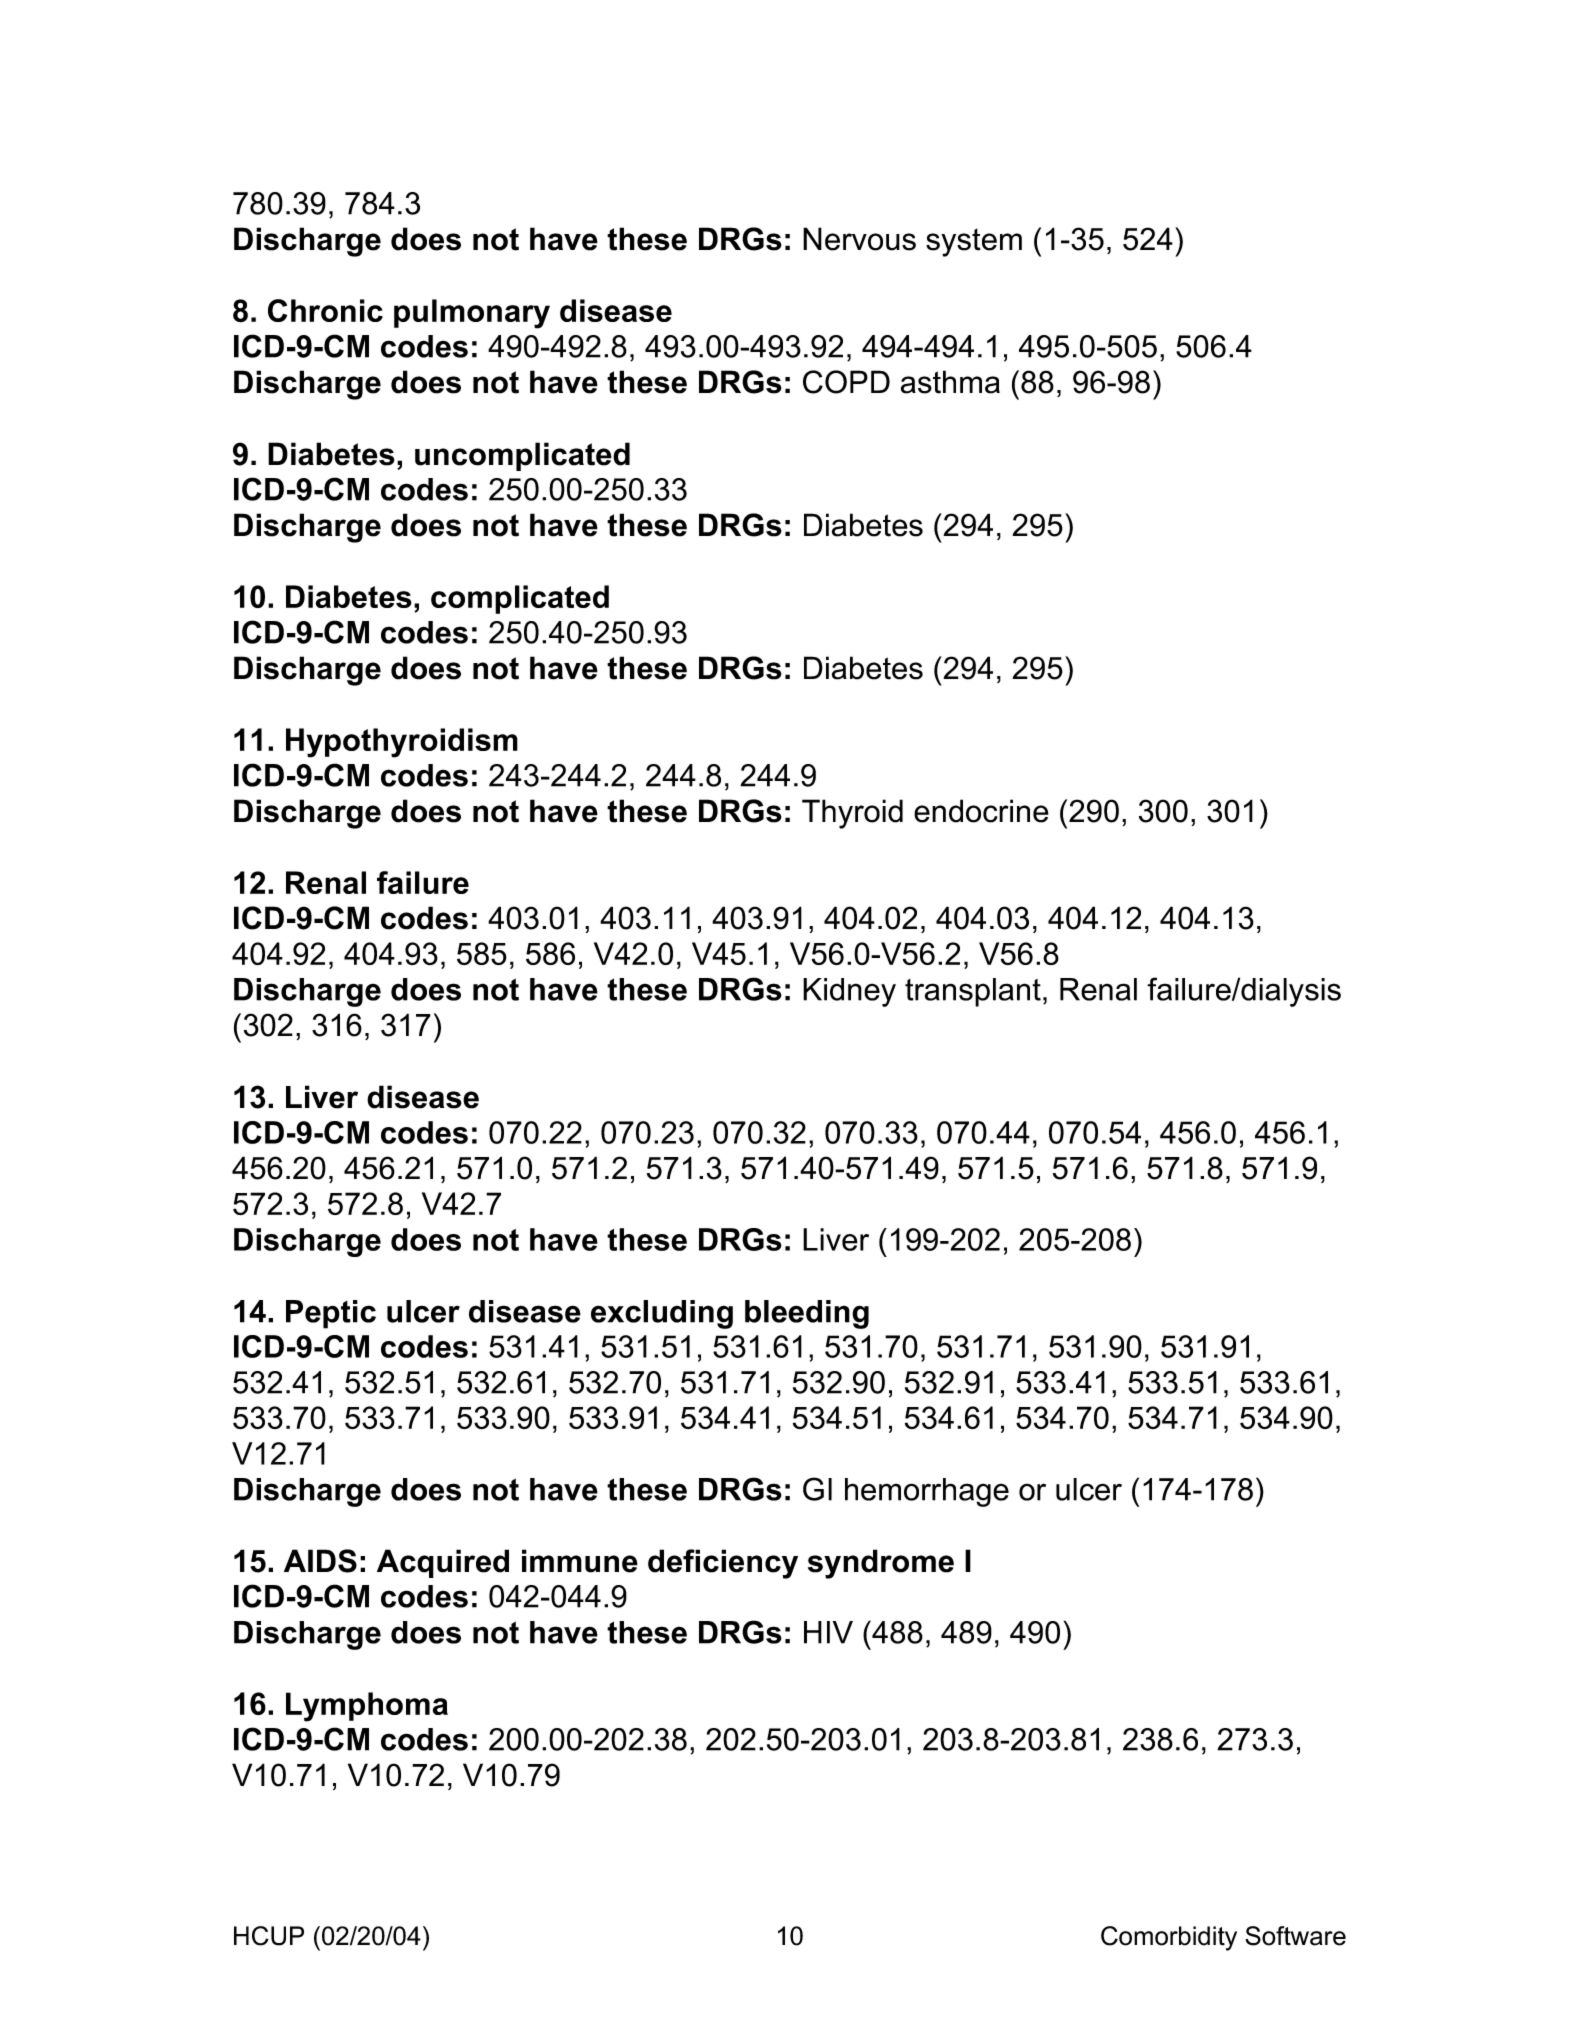  What do you see at coordinates (367, 1707) in the image?
I see `Lymphoma` at bounding box center [367, 1707].
